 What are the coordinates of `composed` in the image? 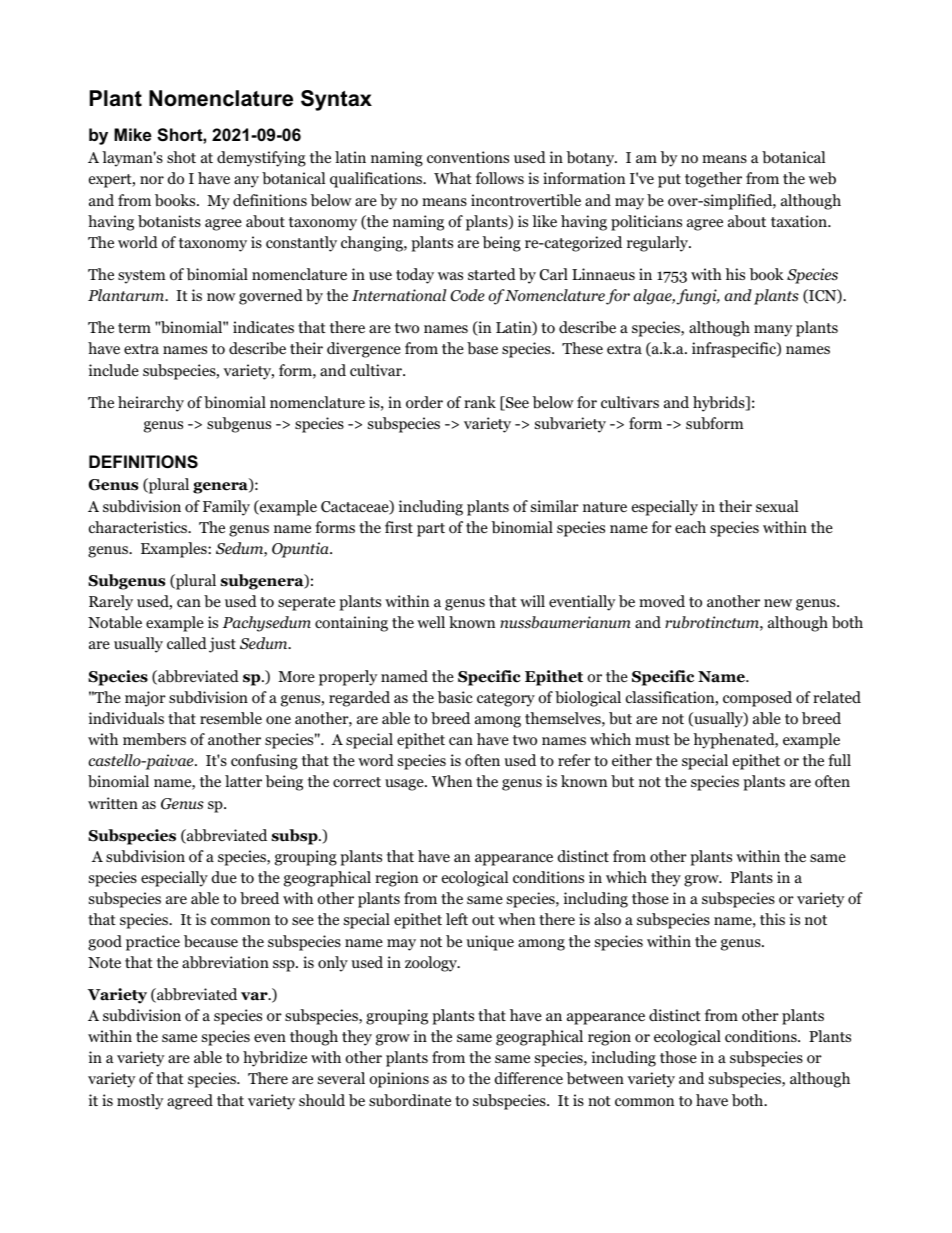 It's located at (757, 699).
